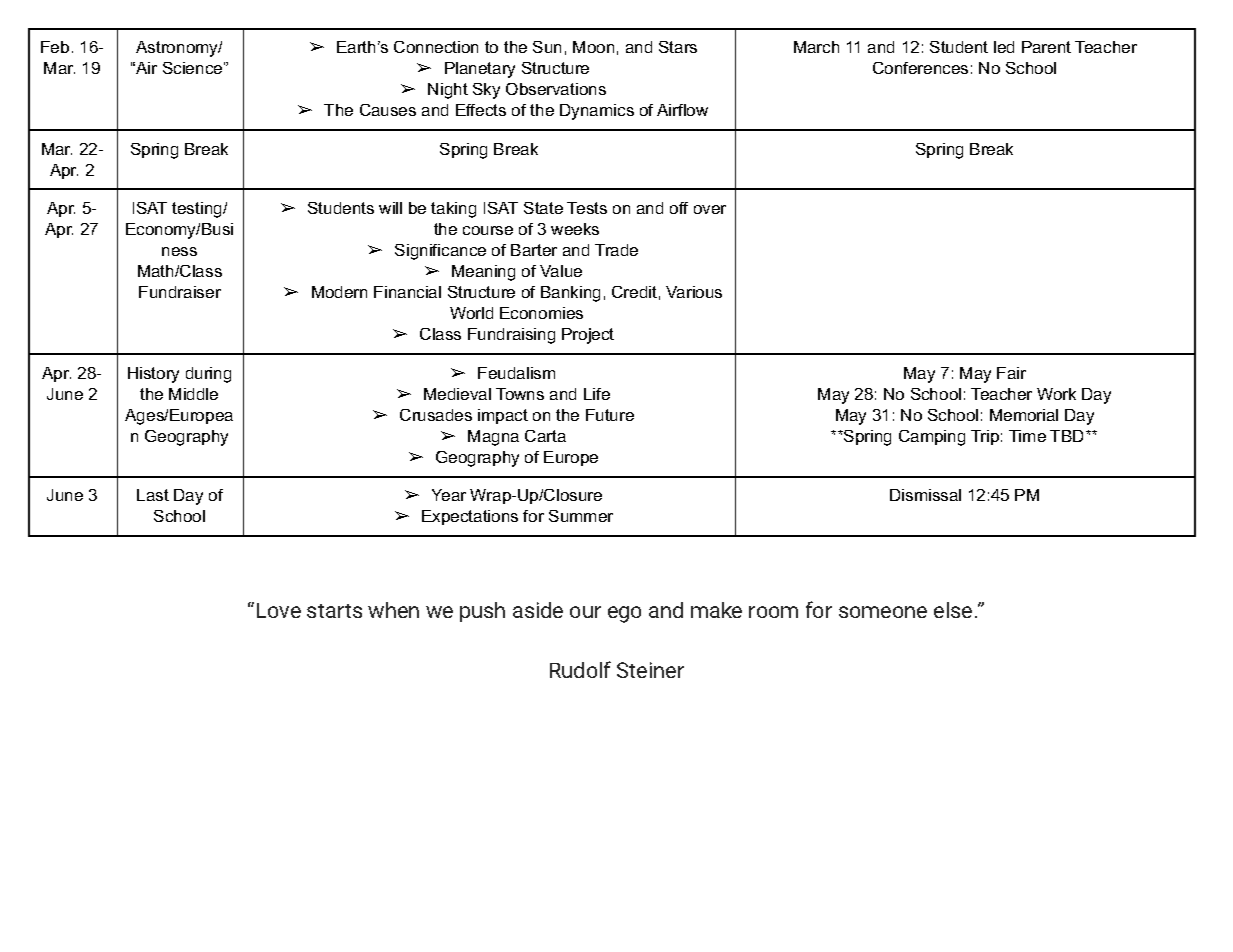 The height and width of the page is (952, 1233). What do you see at coordinates (279, 610) in the page?
I see `Love` at bounding box center [279, 610].
